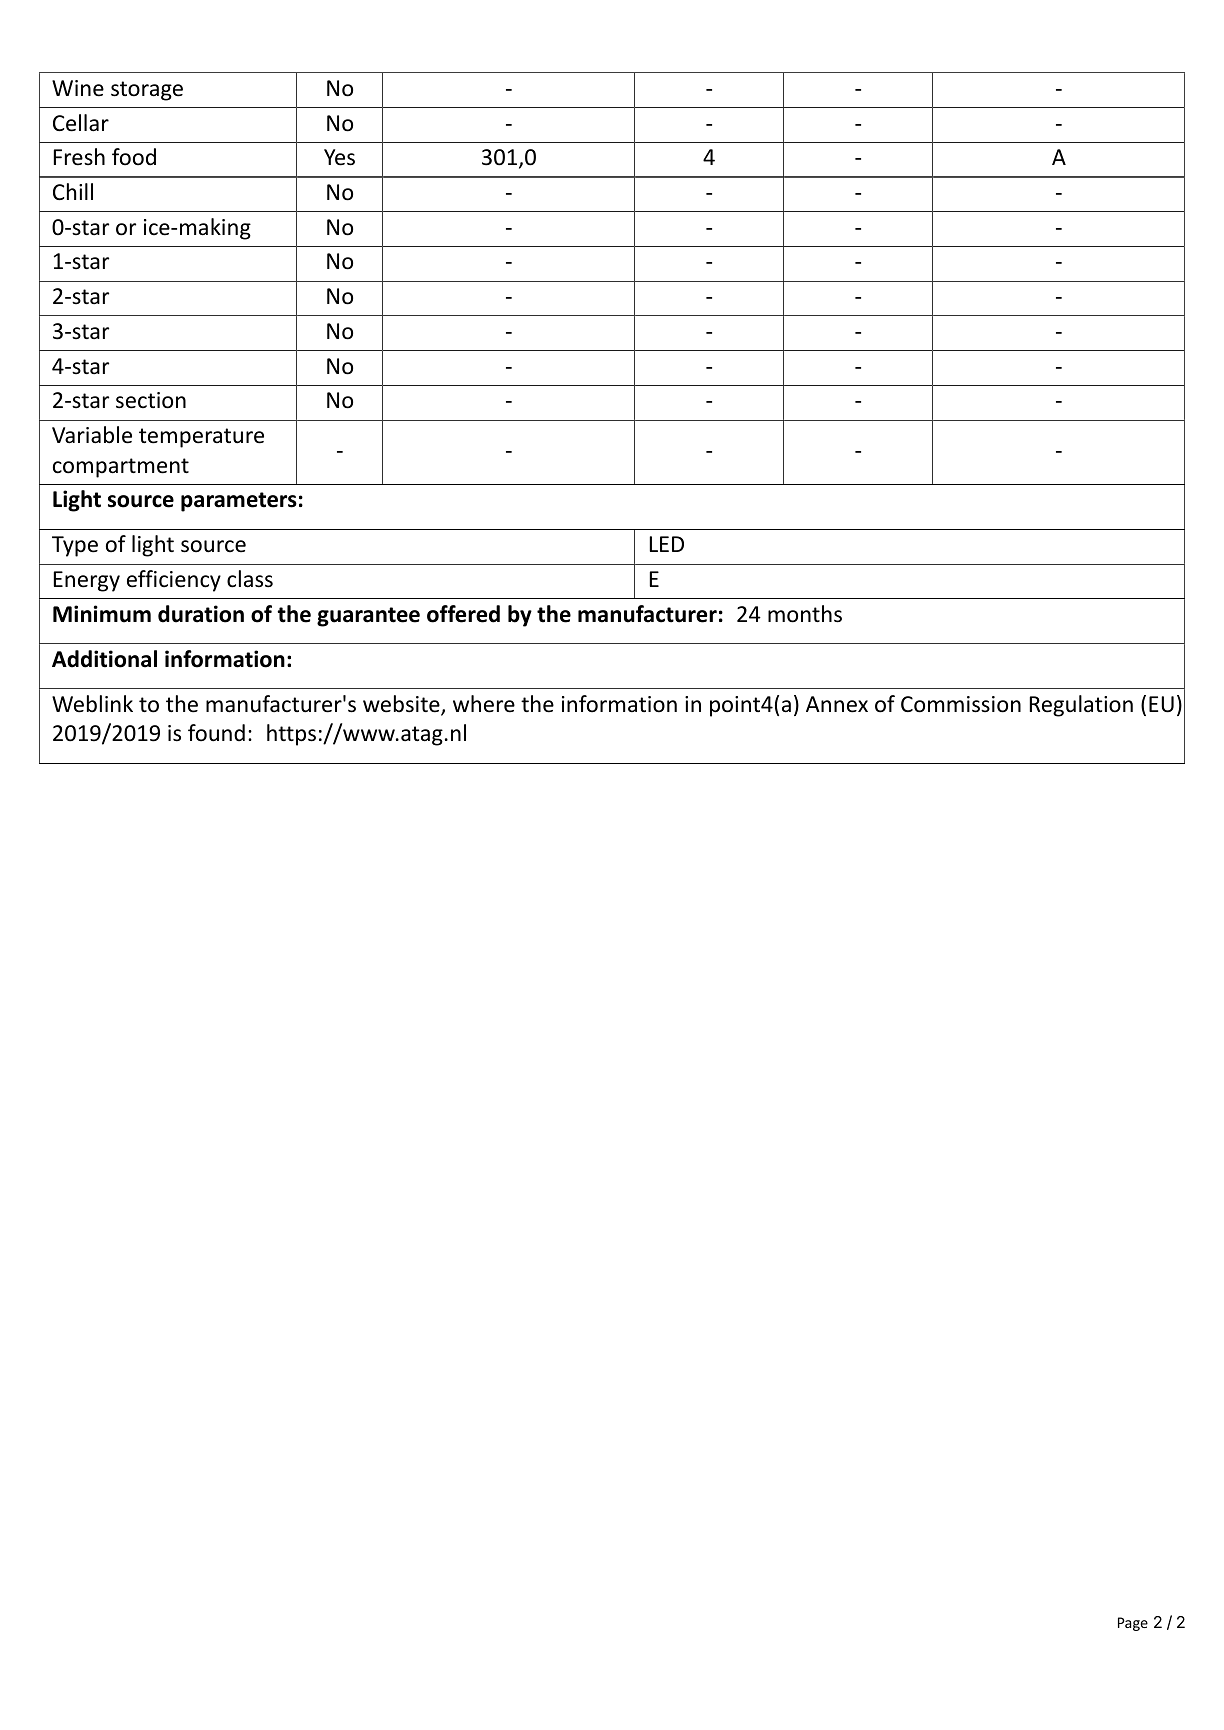 The height and width of the page is (1730, 1224). Describe the element at coordinates (463, 614) in the page. I see `offered` at that location.
